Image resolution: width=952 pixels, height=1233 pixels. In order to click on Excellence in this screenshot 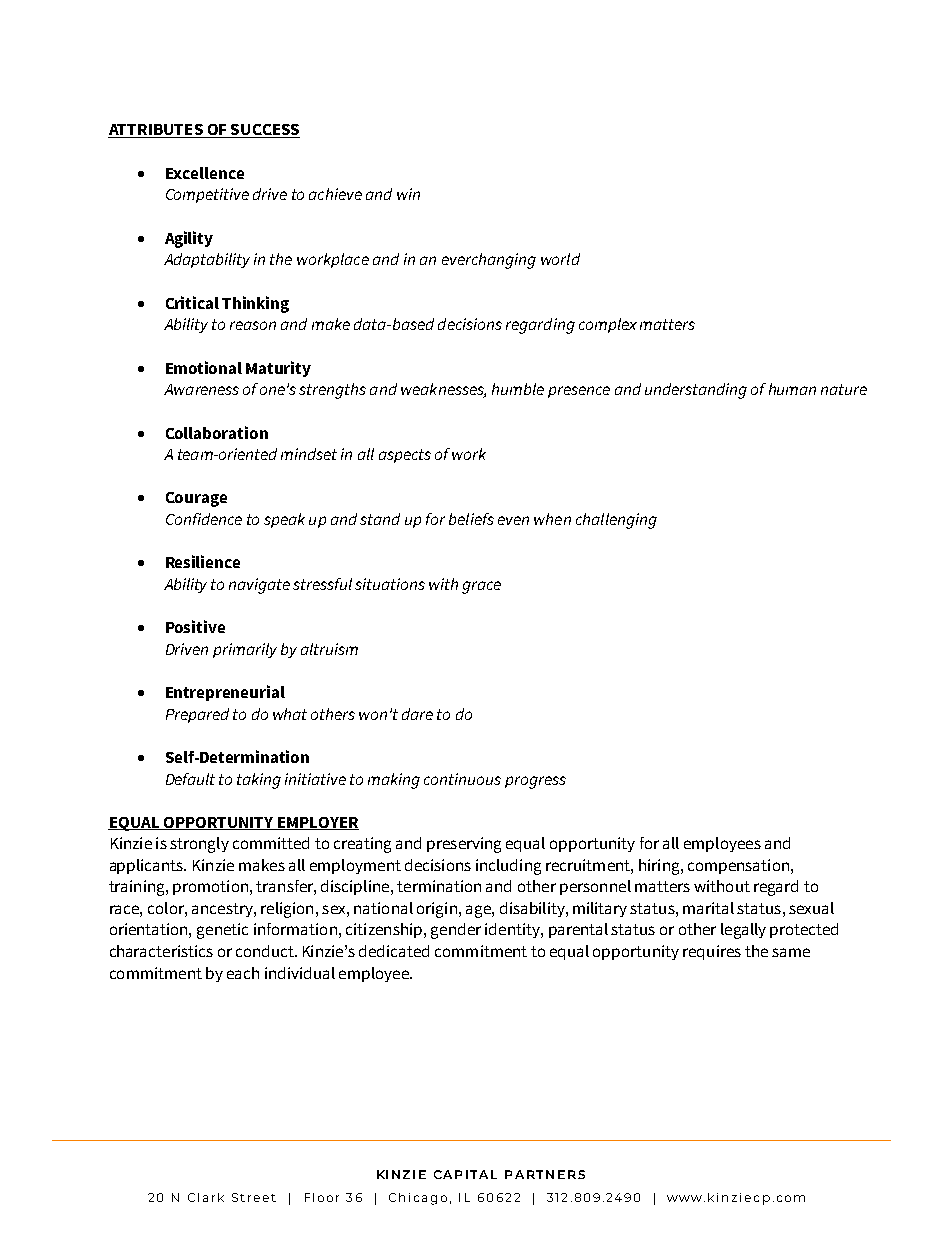, I will do `click(205, 173)`.
